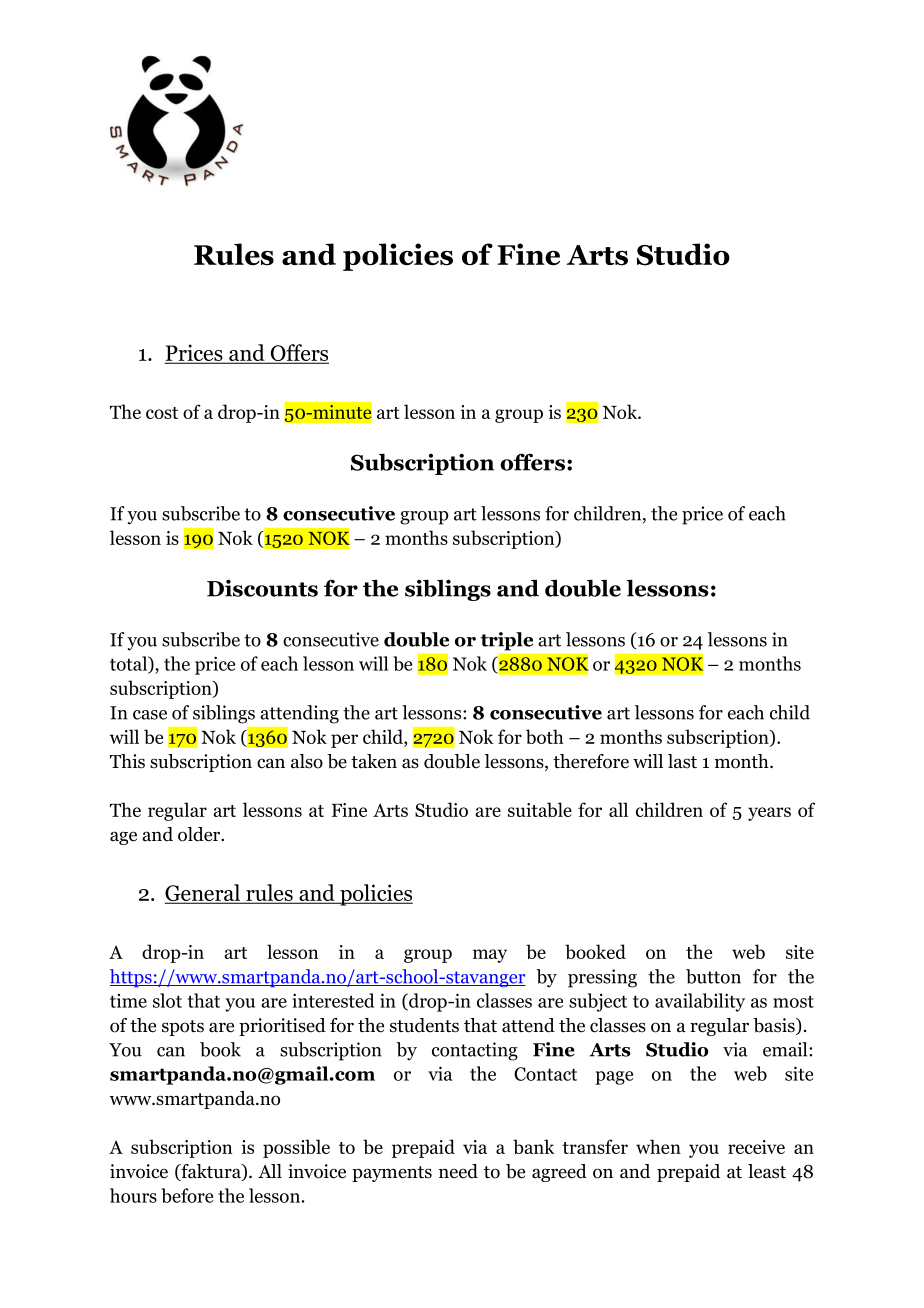 This page has width=924, height=1308. I want to click on suitable, so click(540, 809).
